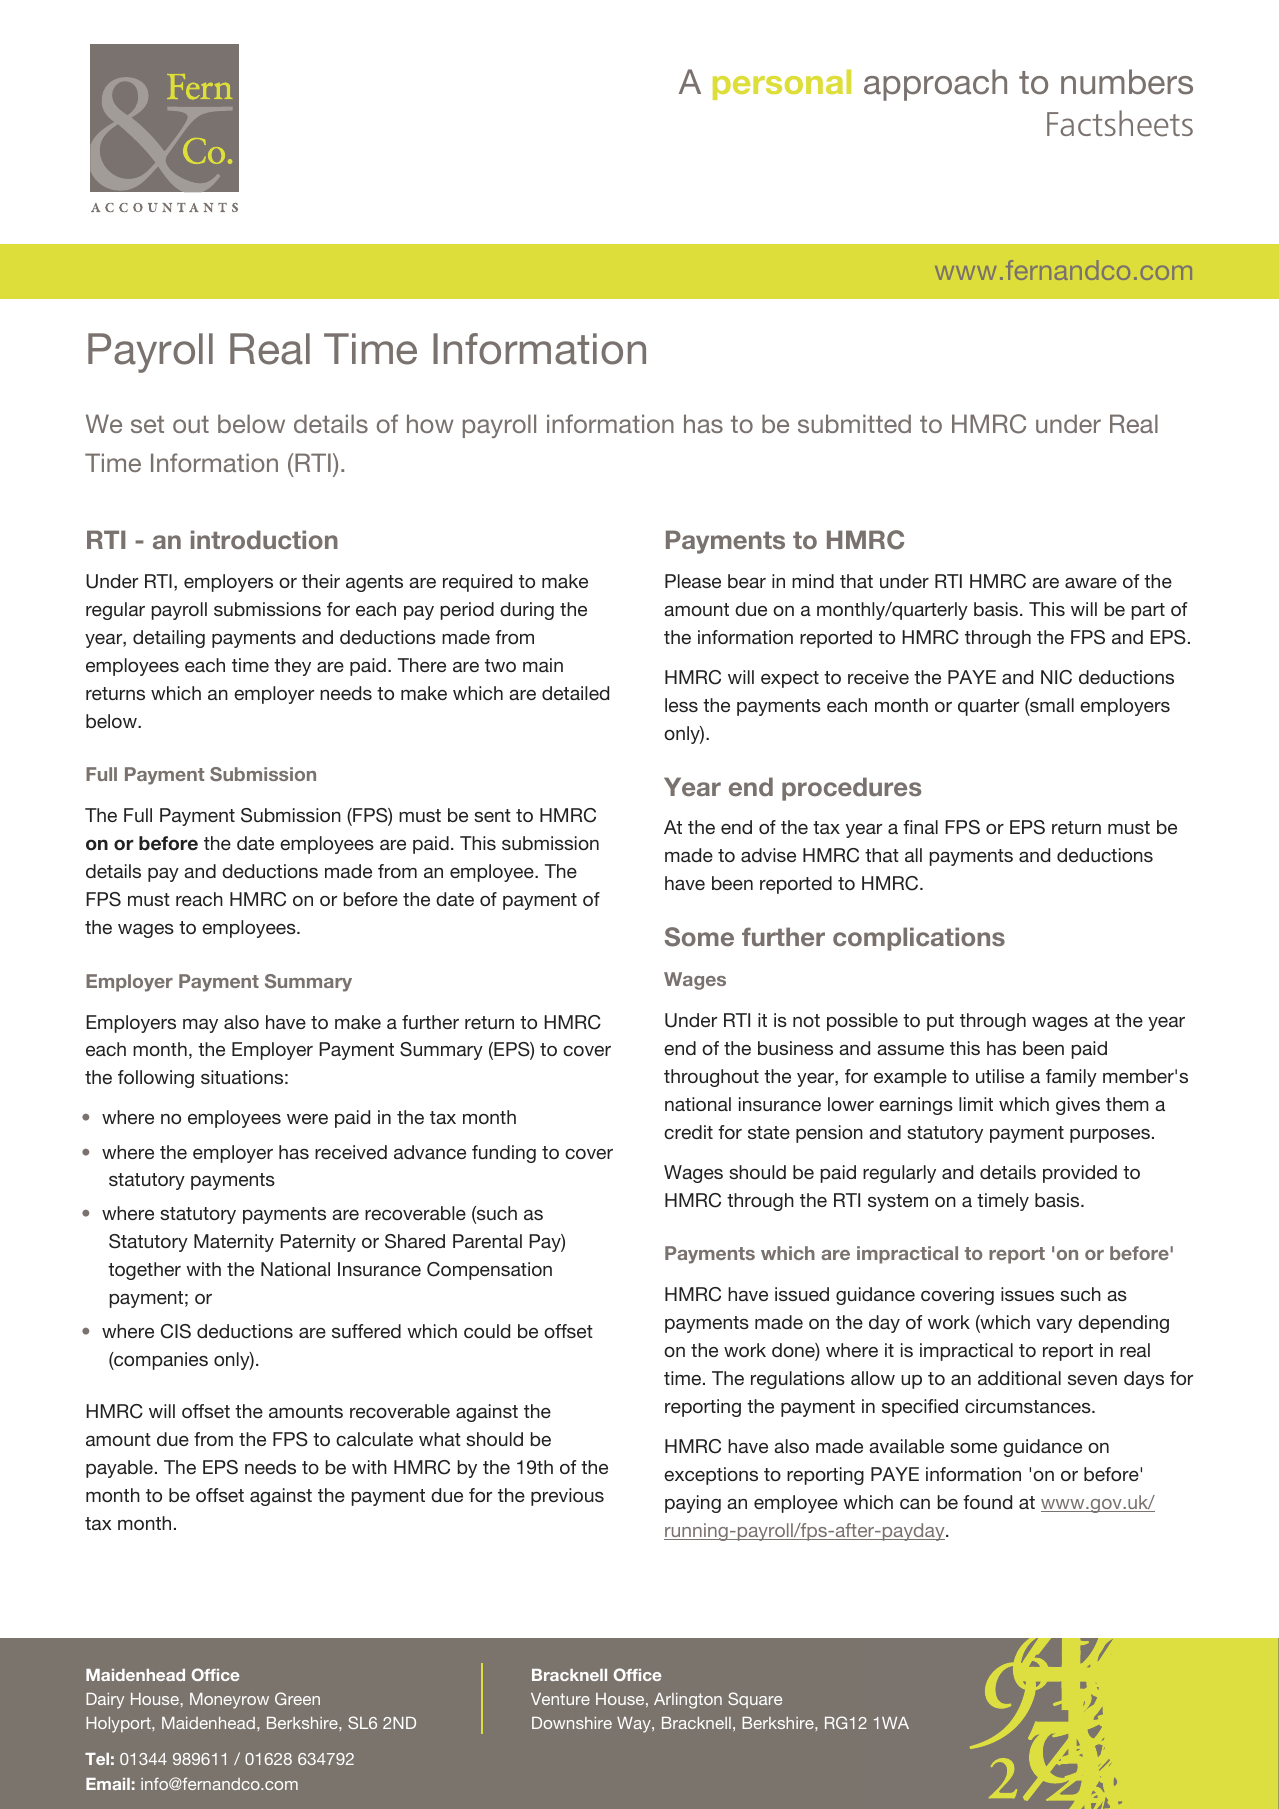 This screenshot has height=1809, width=1279. I want to click on may, so click(200, 1026).
